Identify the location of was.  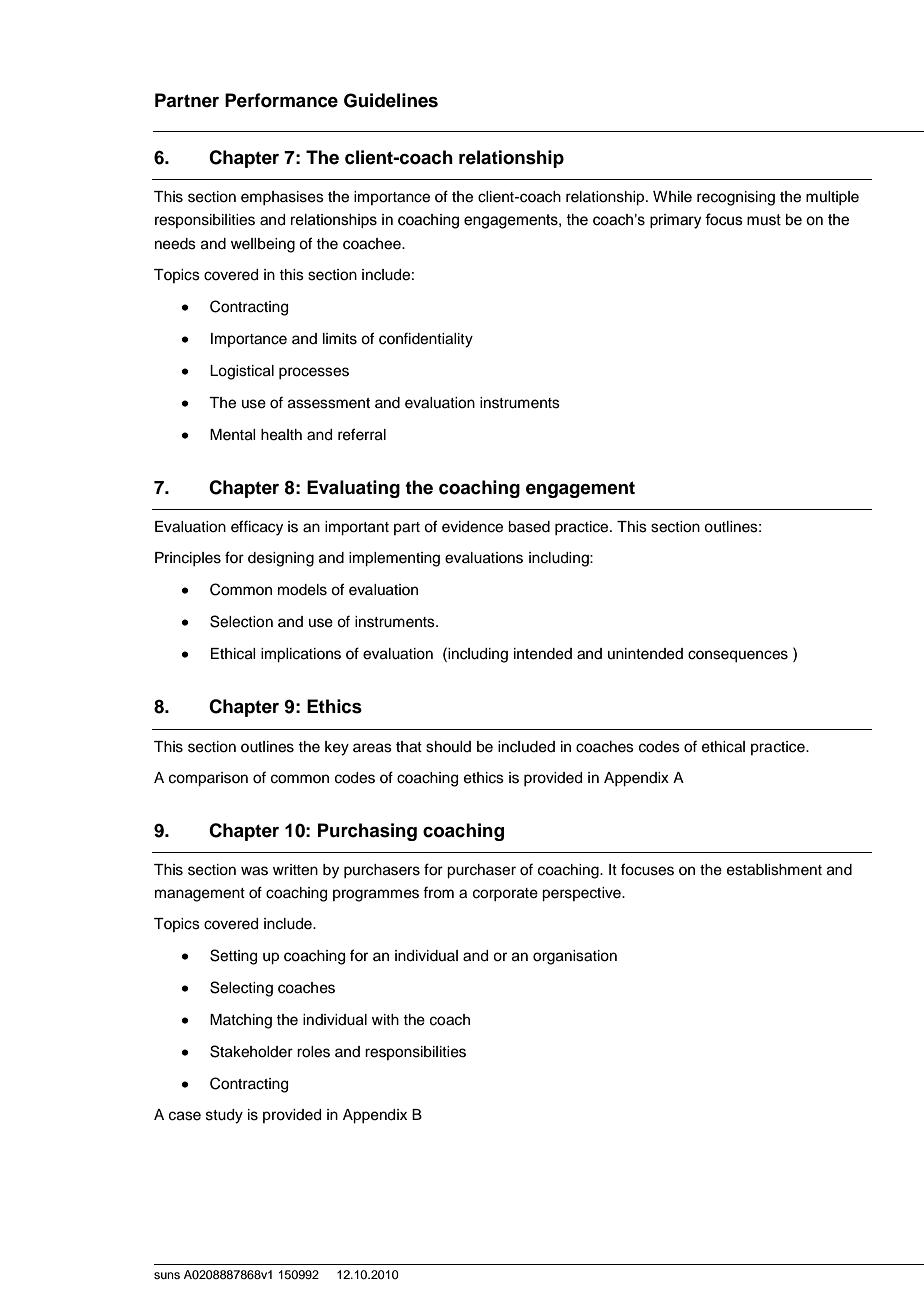
(254, 871).
